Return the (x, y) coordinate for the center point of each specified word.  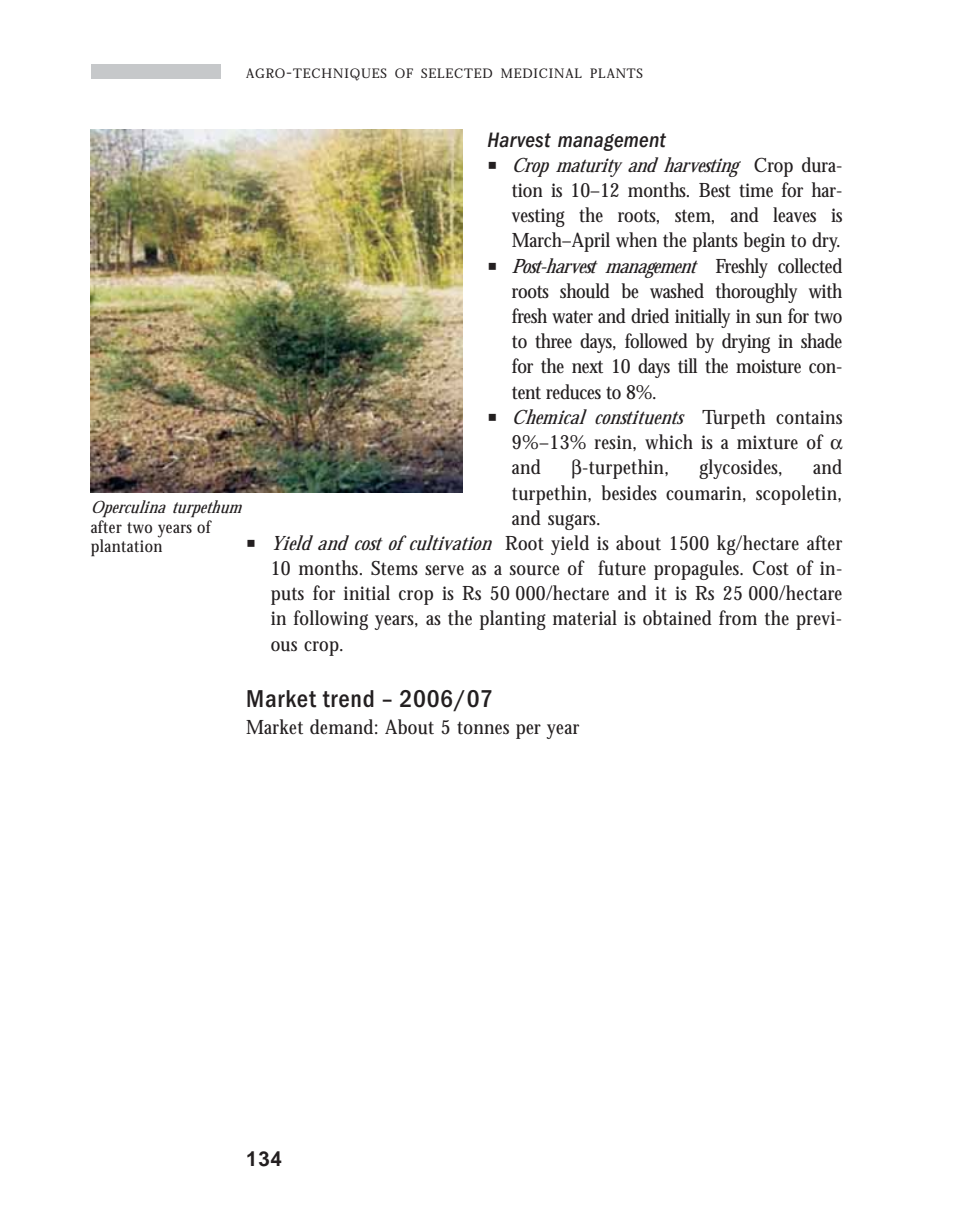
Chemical (550, 416)
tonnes (483, 728)
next (587, 367)
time (756, 190)
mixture (767, 442)
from (738, 618)
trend (348, 699)
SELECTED (456, 73)
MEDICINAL (541, 73)
